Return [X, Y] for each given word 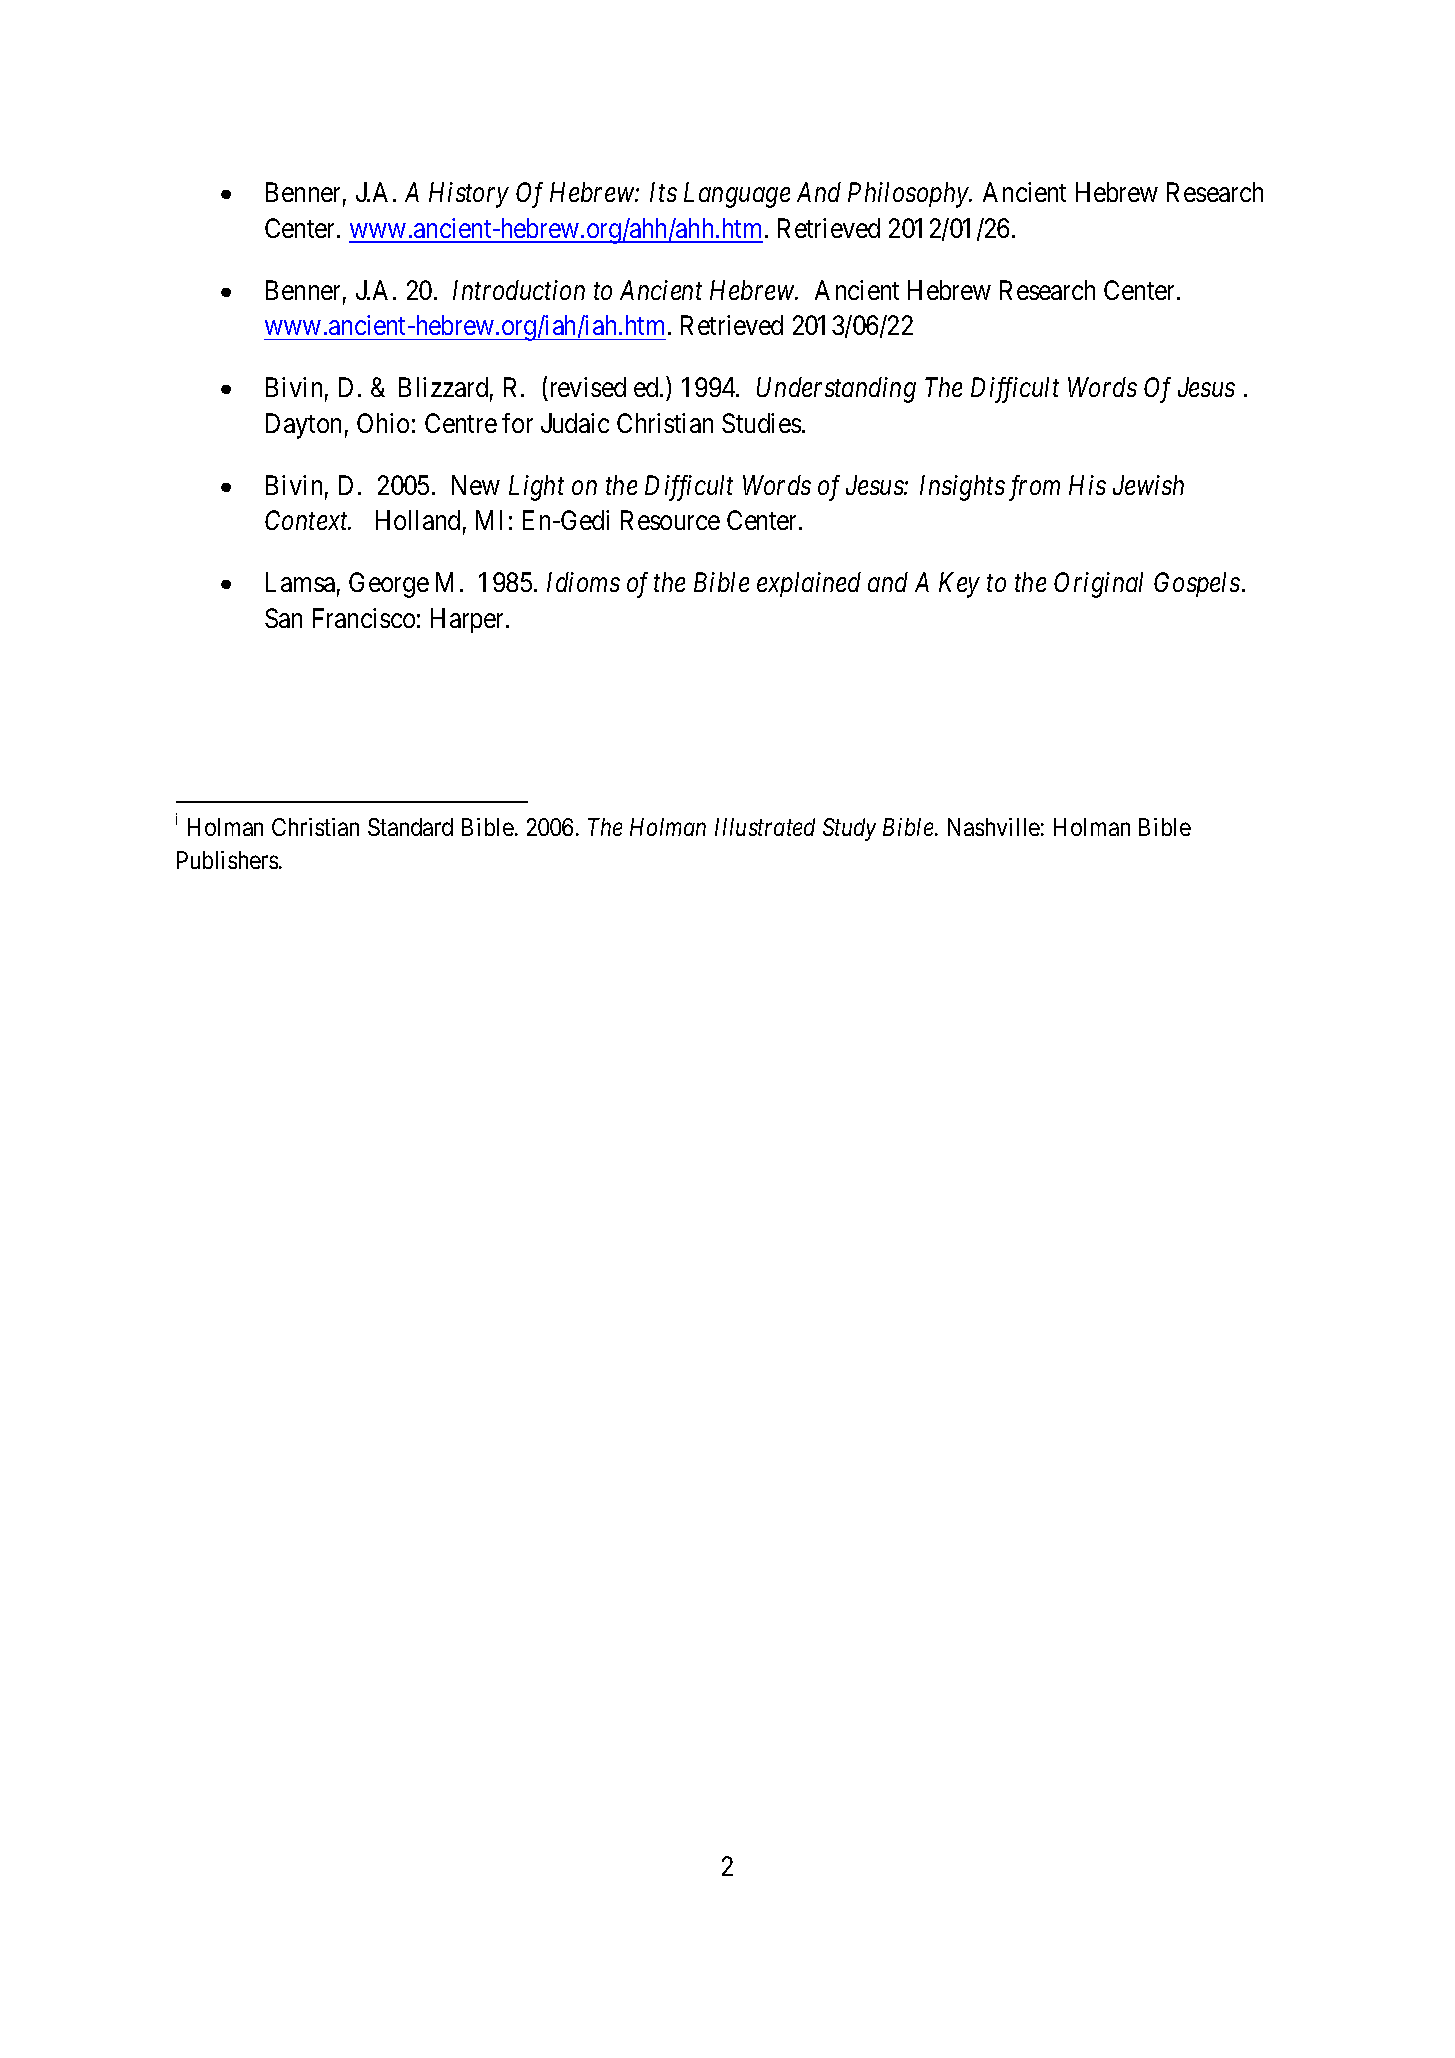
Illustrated [765, 827]
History [469, 195]
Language [737, 195]
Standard [410, 827]
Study [849, 829]
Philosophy [909, 195]
